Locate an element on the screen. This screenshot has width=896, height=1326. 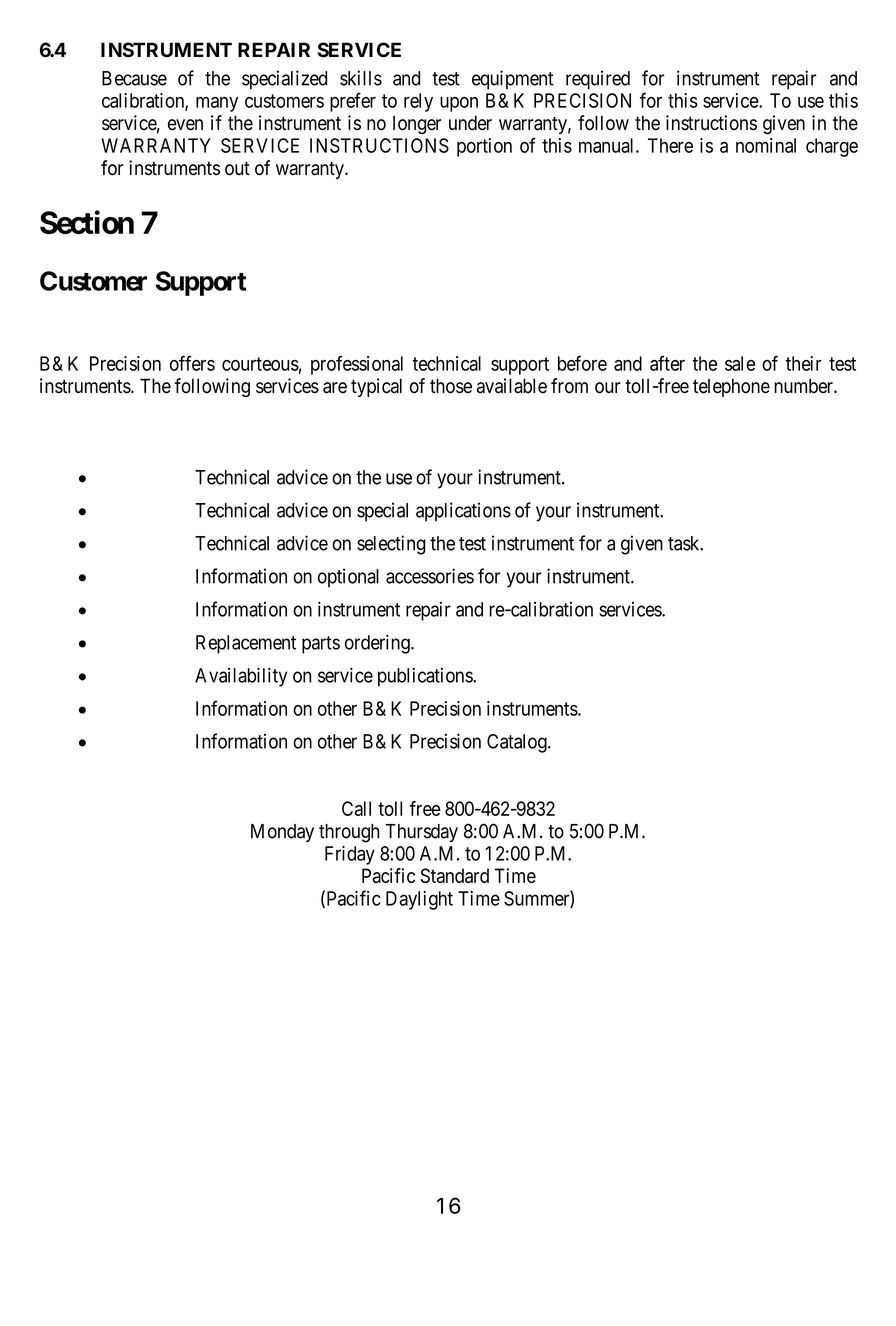
Catalog is located at coordinates (518, 743).
